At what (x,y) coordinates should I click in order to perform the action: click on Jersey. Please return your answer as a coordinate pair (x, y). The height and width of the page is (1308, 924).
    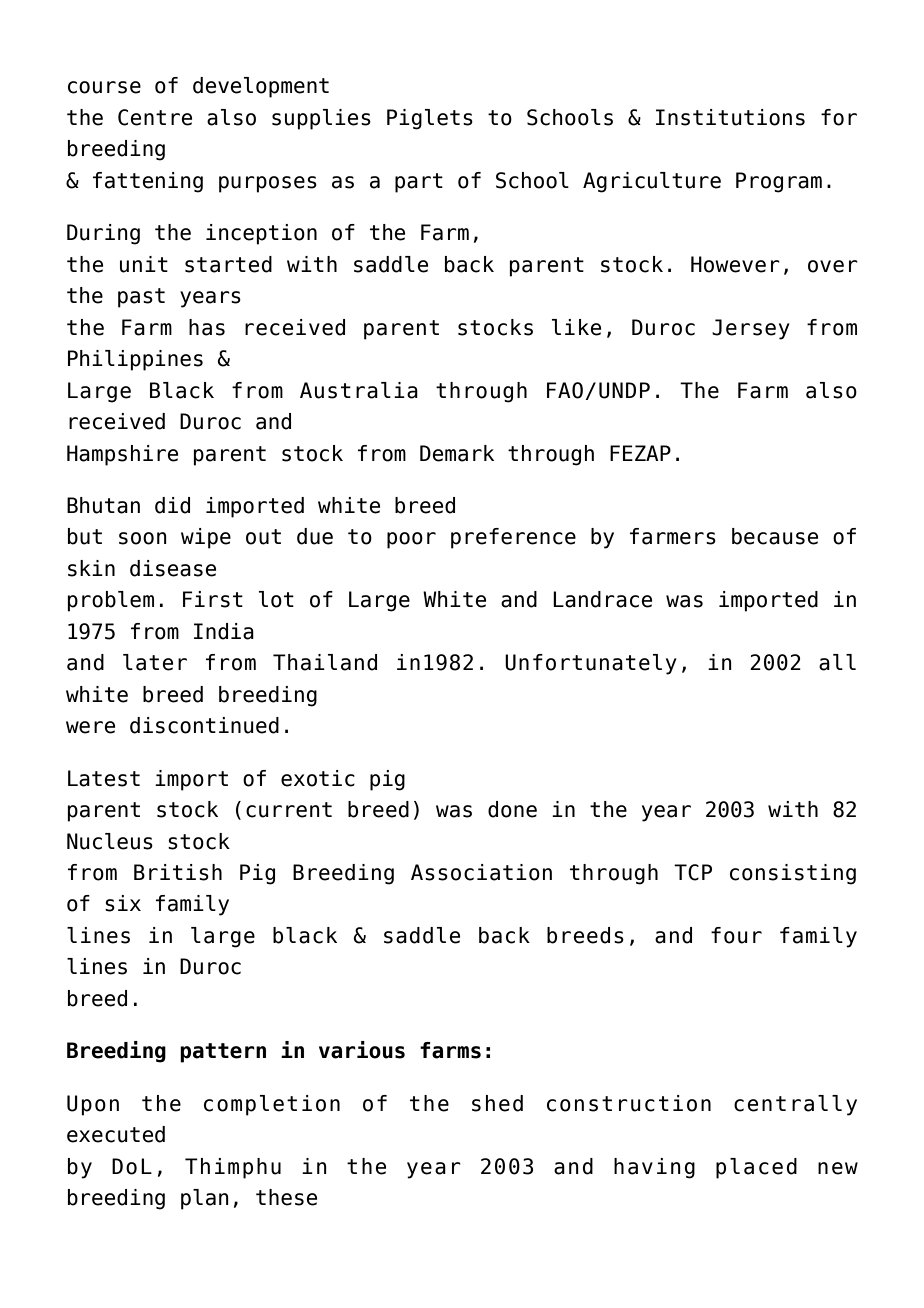
    Looking at the image, I should click on (751, 329).
